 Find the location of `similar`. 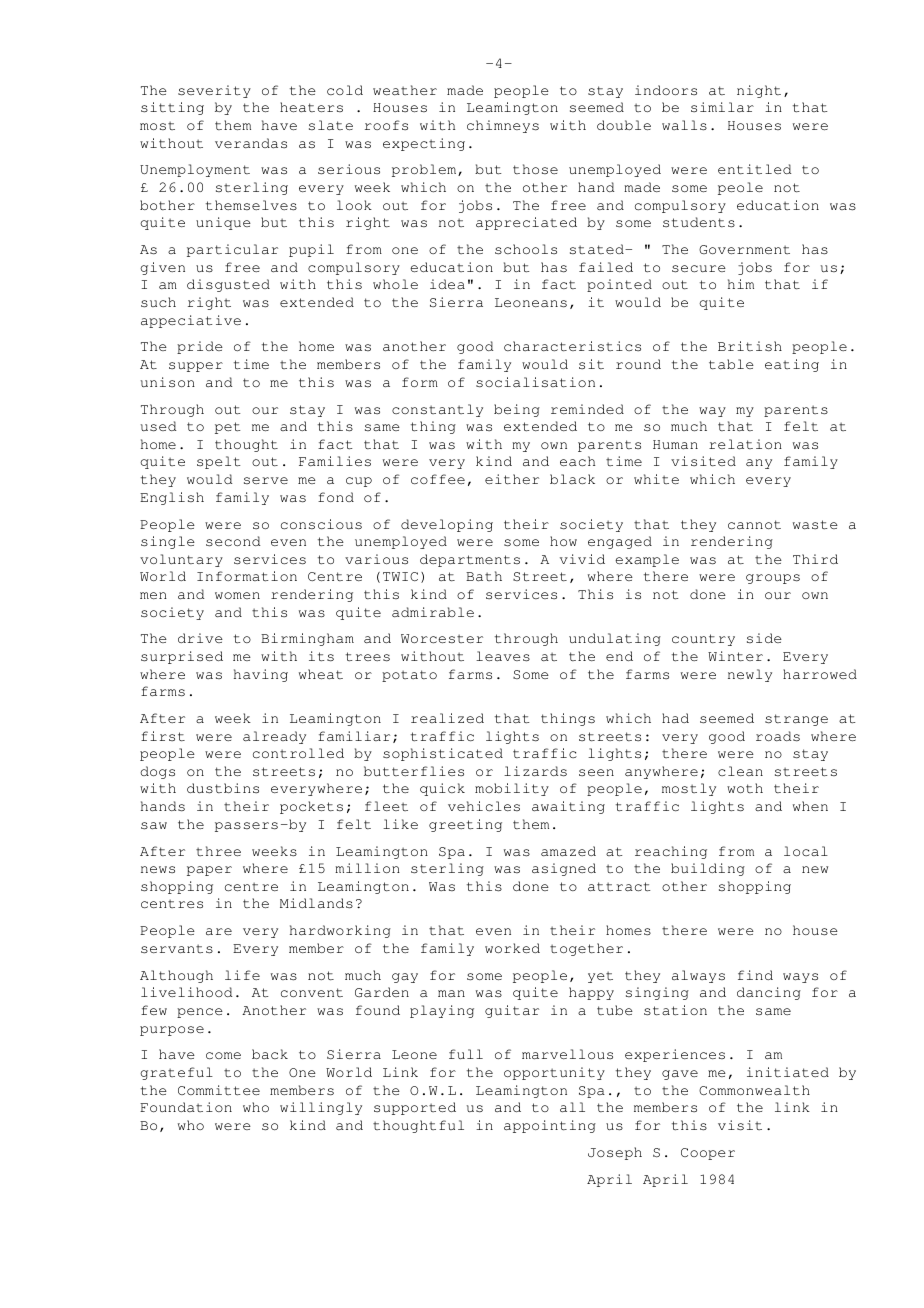

similar is located at coordinates (722, 107).
